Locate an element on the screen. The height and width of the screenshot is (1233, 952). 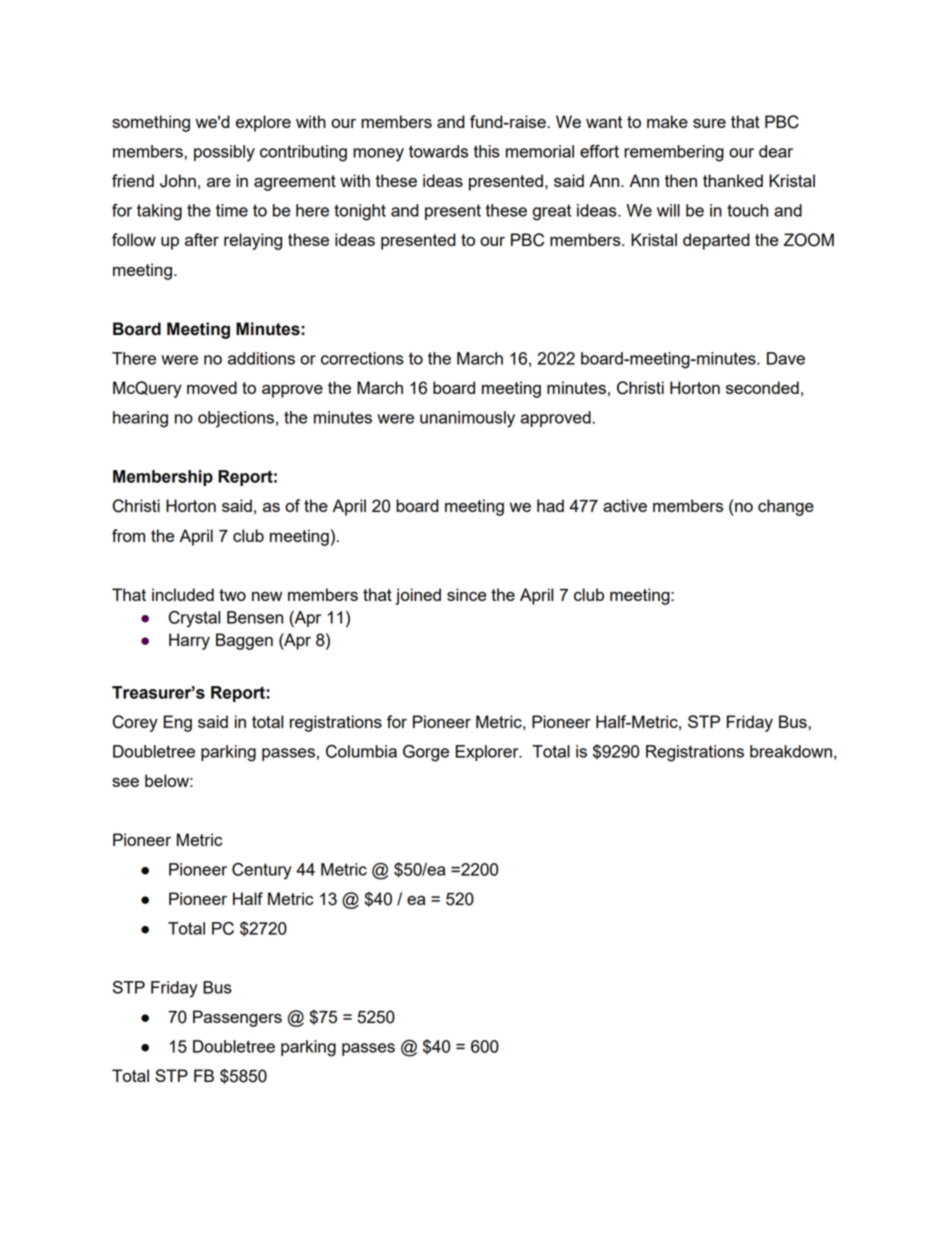
Century is located at coordinates (262, 871).
